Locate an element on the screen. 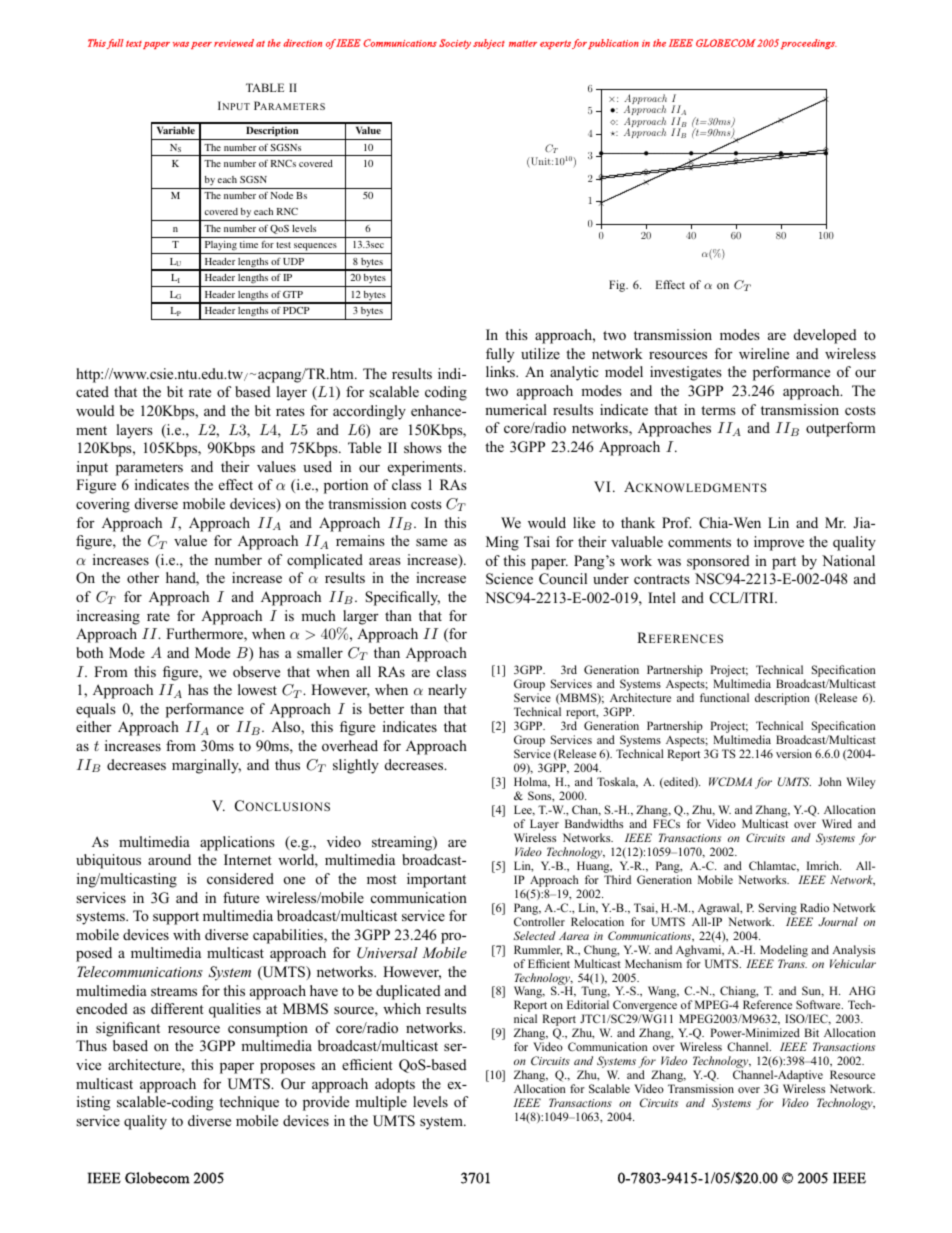 This screenshot has height=1233, width=952. version is located at coordinates (794, 753).
